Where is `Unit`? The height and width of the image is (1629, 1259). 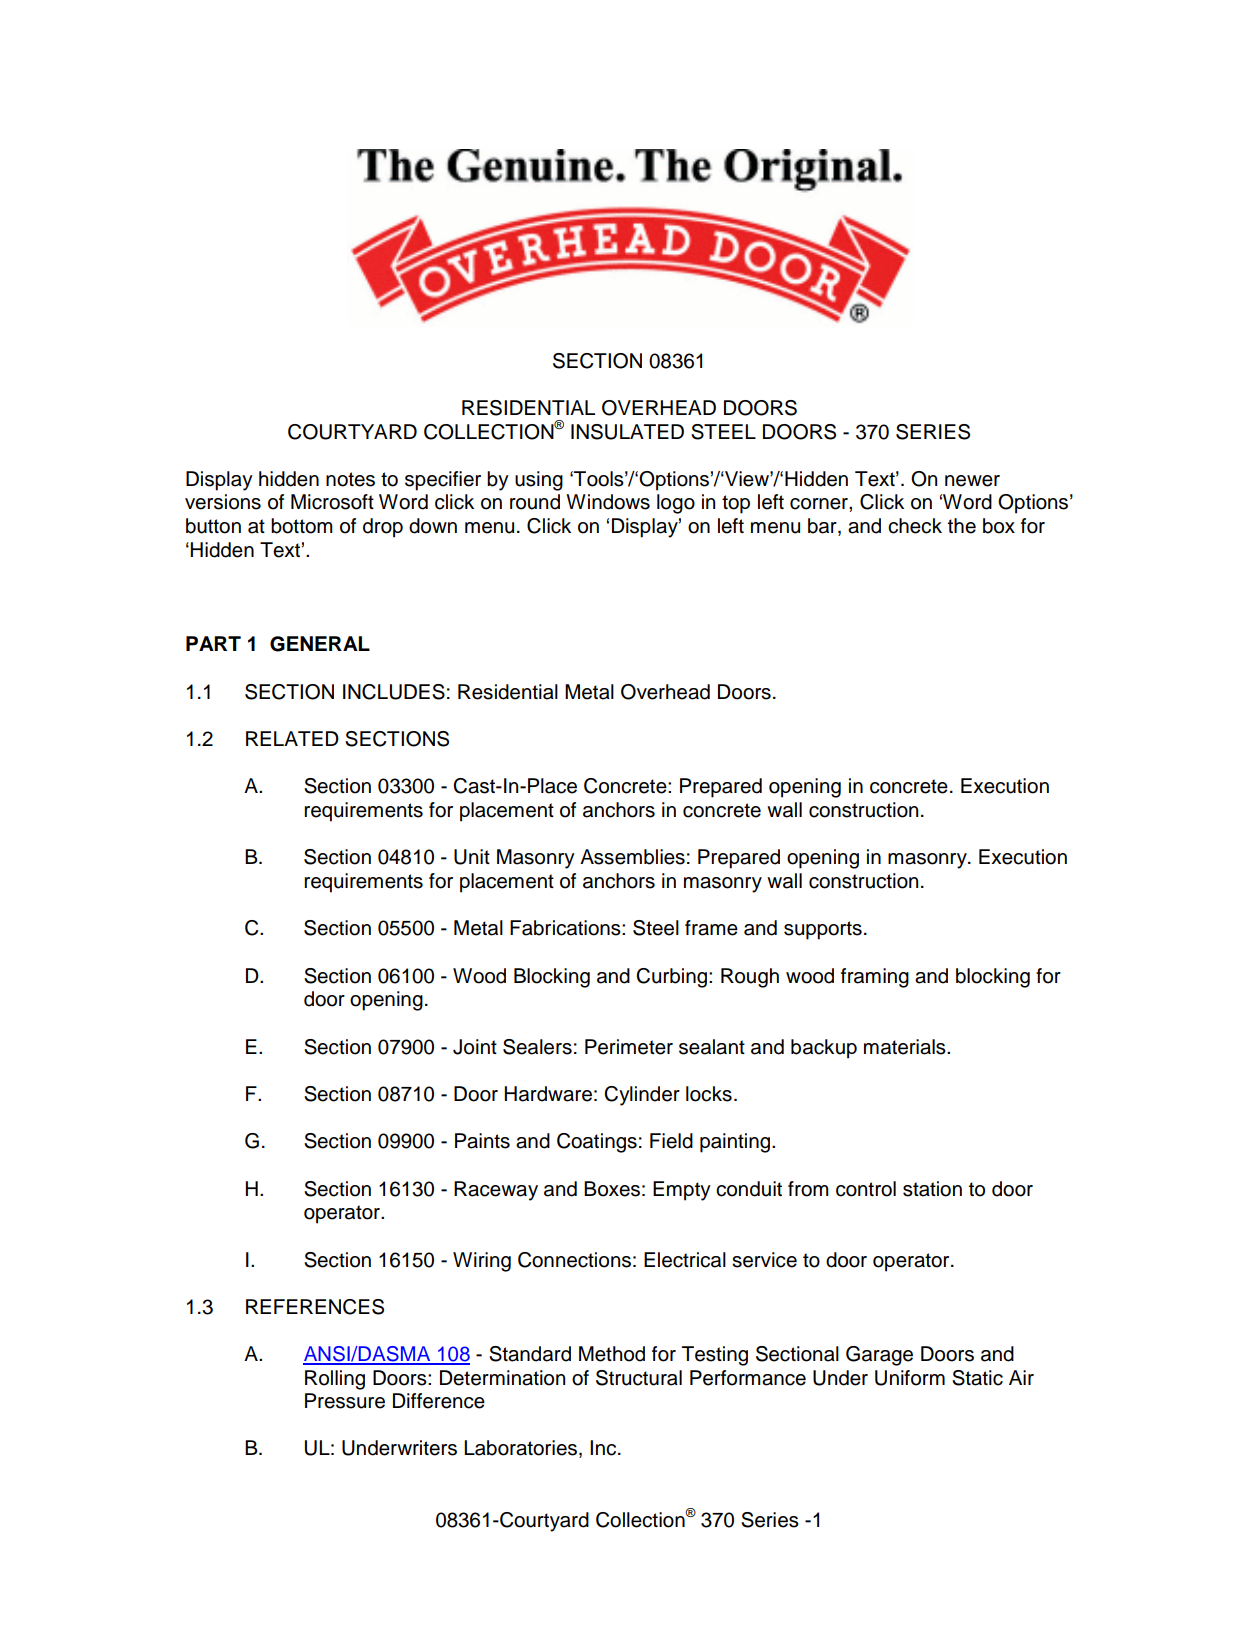 Unit is located at coordinates (472, 857).
